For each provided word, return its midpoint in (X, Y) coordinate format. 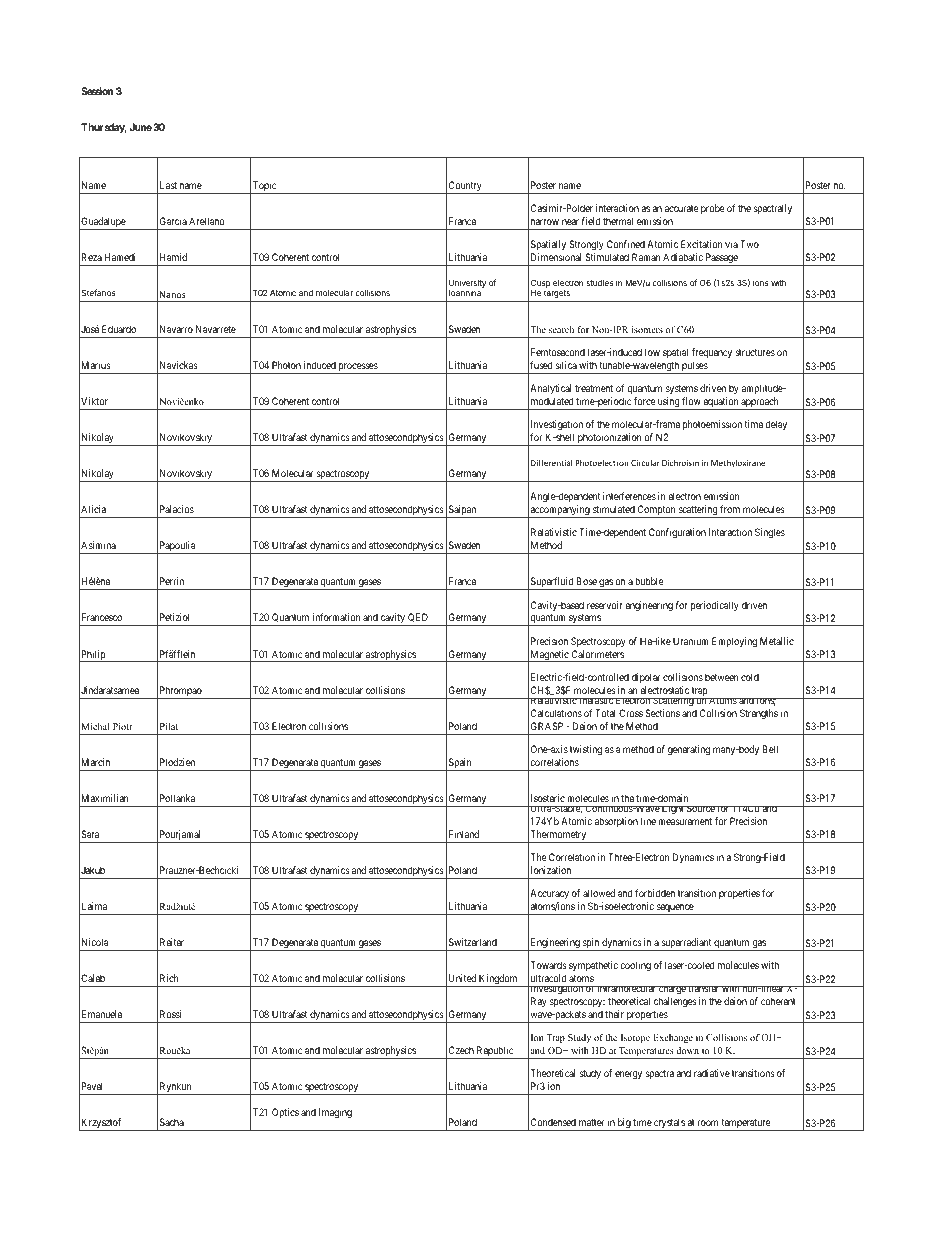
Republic (495, 1052)
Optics (285, 1113)
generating (689, 750)
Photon (286, 365)
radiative (712, 1073)
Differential (551, 462)
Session (97, 91)
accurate (682, 208)
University (467, 284)
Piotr (123, 726)
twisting (586, 750)
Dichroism (680, 462)
